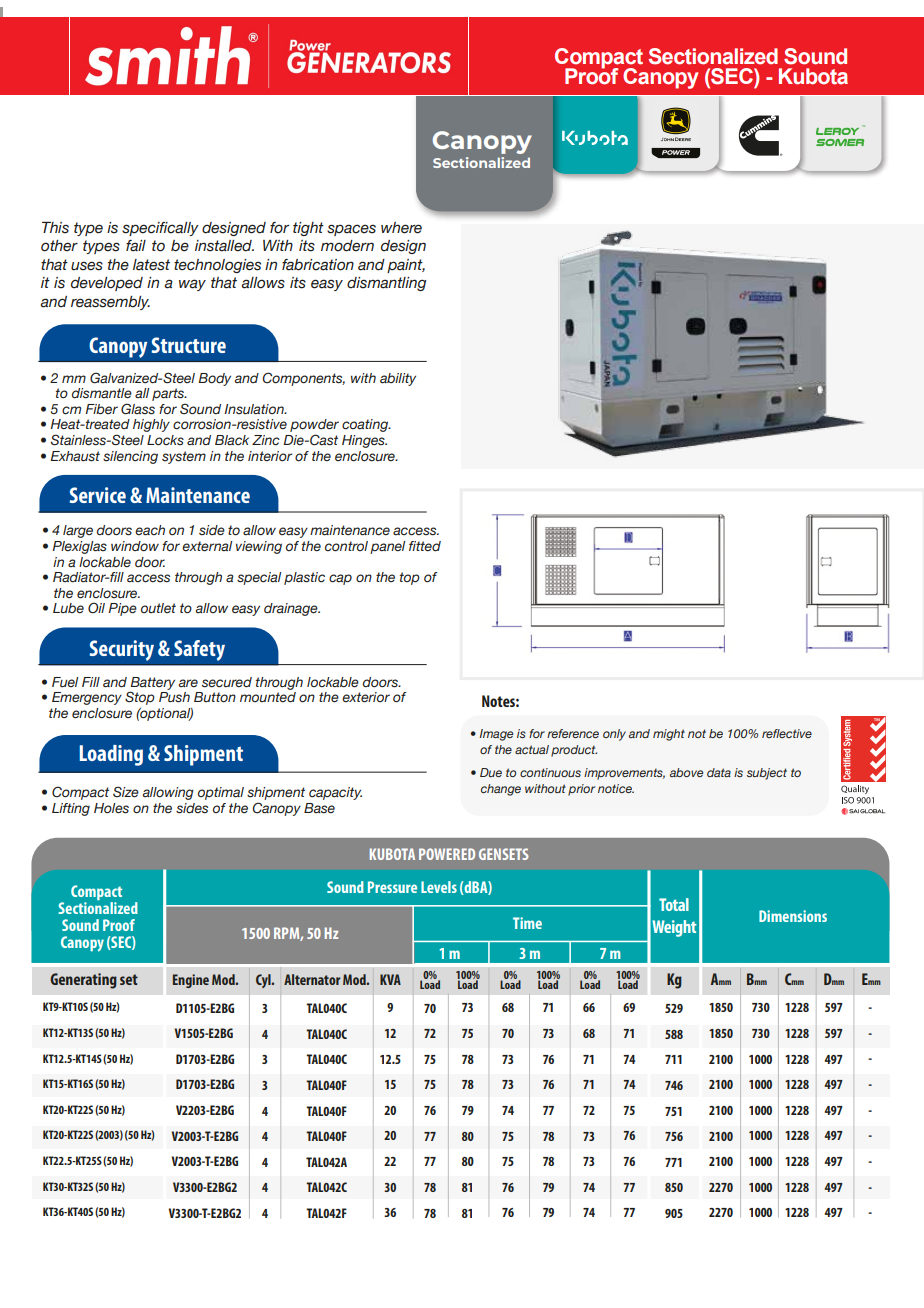 Image resolution: width=924 pixels, height=1308 pixels. Describe the element at coordinates (169, 396) in the screenshot. I see `parts` at that location.
